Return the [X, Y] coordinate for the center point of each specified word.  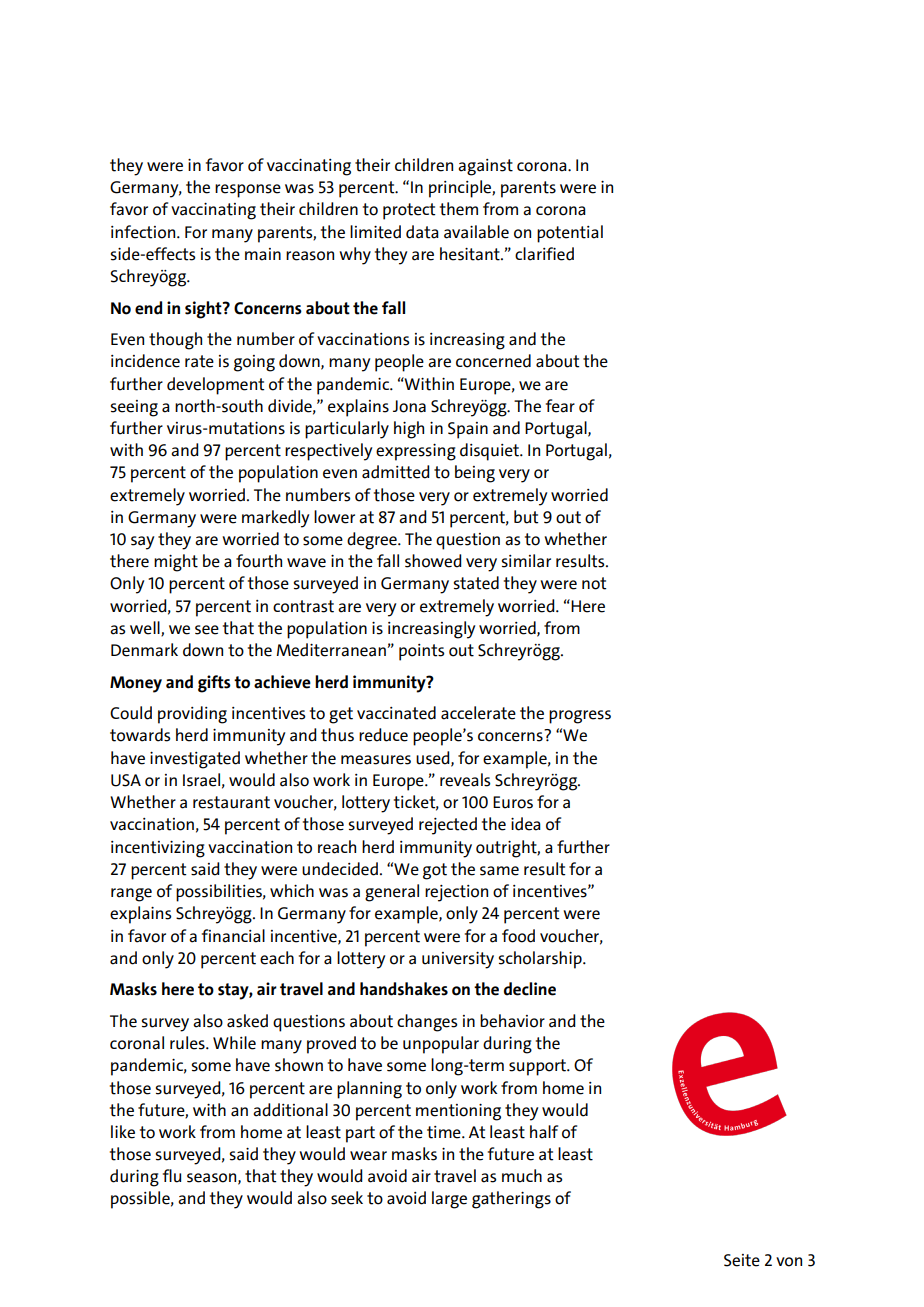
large [449, 1200]
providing [192, 715]
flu [172, 1176]
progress [580, 717]
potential [570, 234]
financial [233, 936]
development [215, 386]
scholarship [541, 960]
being [475, 474]
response [248, 191]
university [458, 960]
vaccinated [396, 713]
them [459, 209]
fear [560, 406]
